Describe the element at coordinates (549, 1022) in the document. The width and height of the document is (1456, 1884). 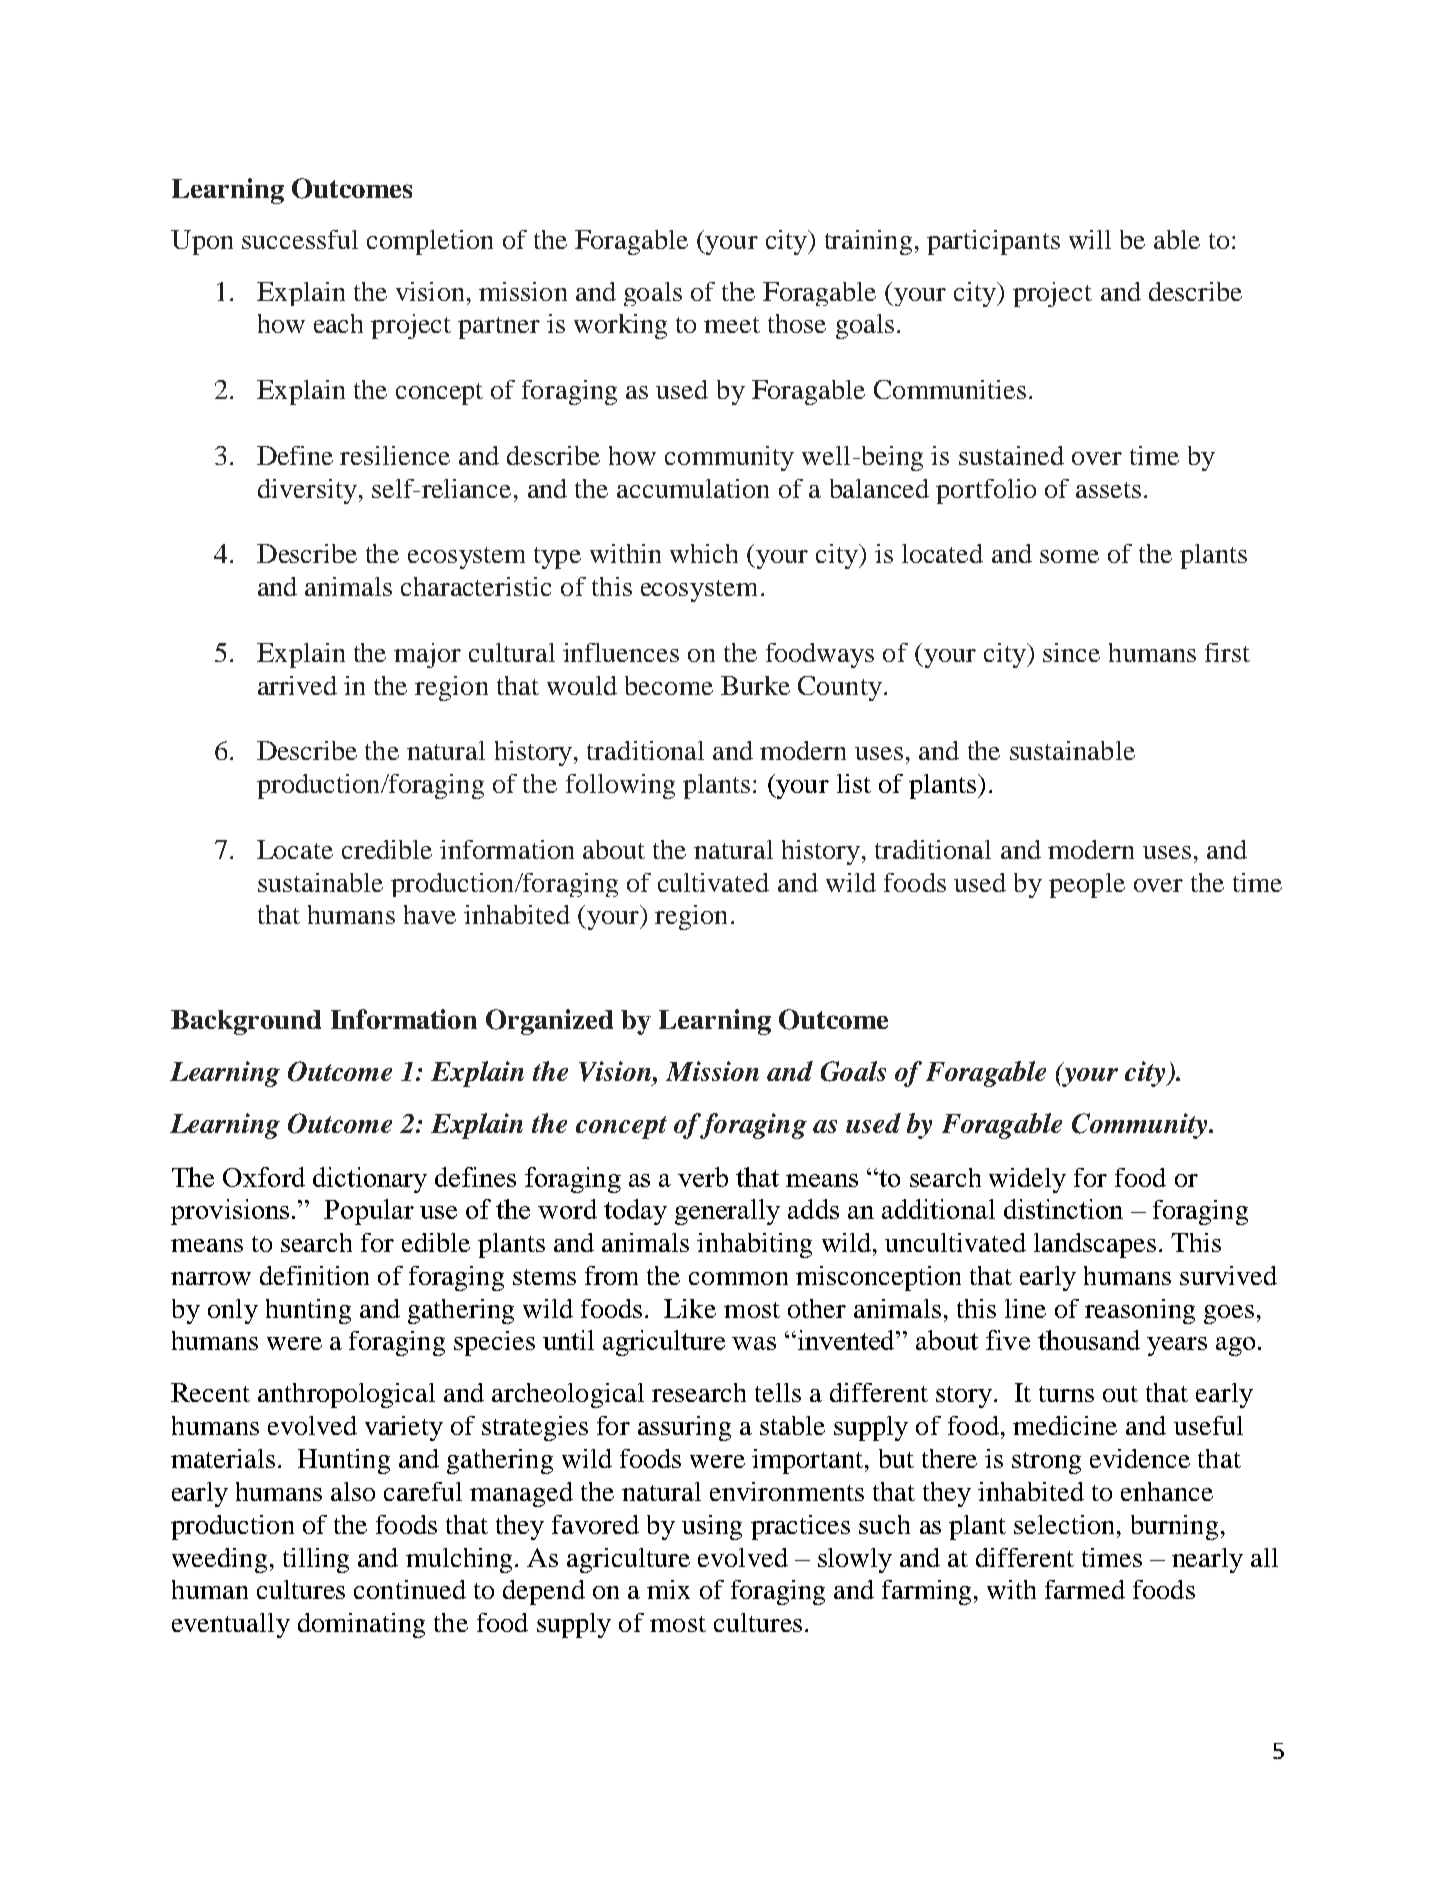
I see `Organized` at that location.
